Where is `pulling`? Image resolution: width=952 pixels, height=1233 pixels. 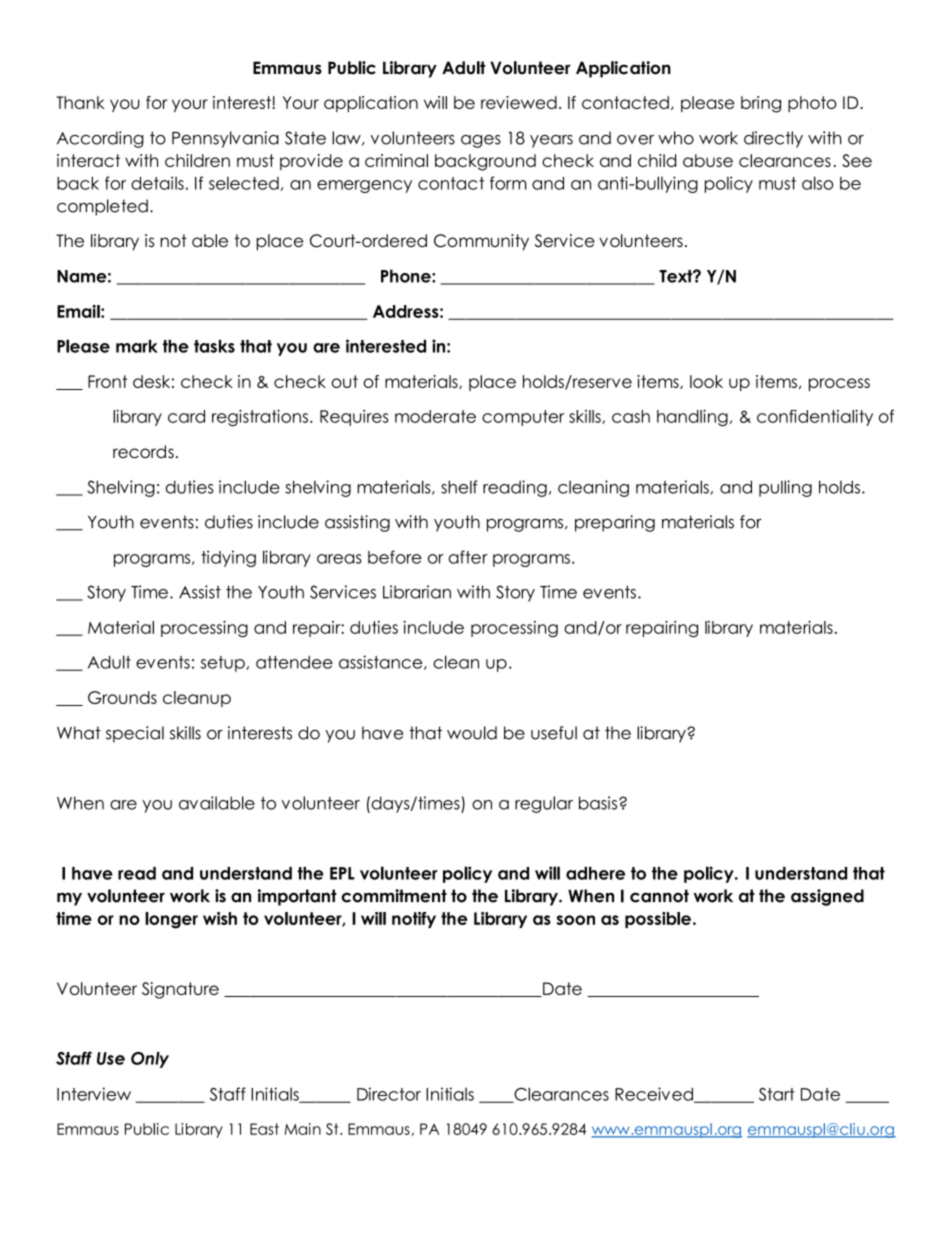 pulling is located at coordinates (785, 488).
